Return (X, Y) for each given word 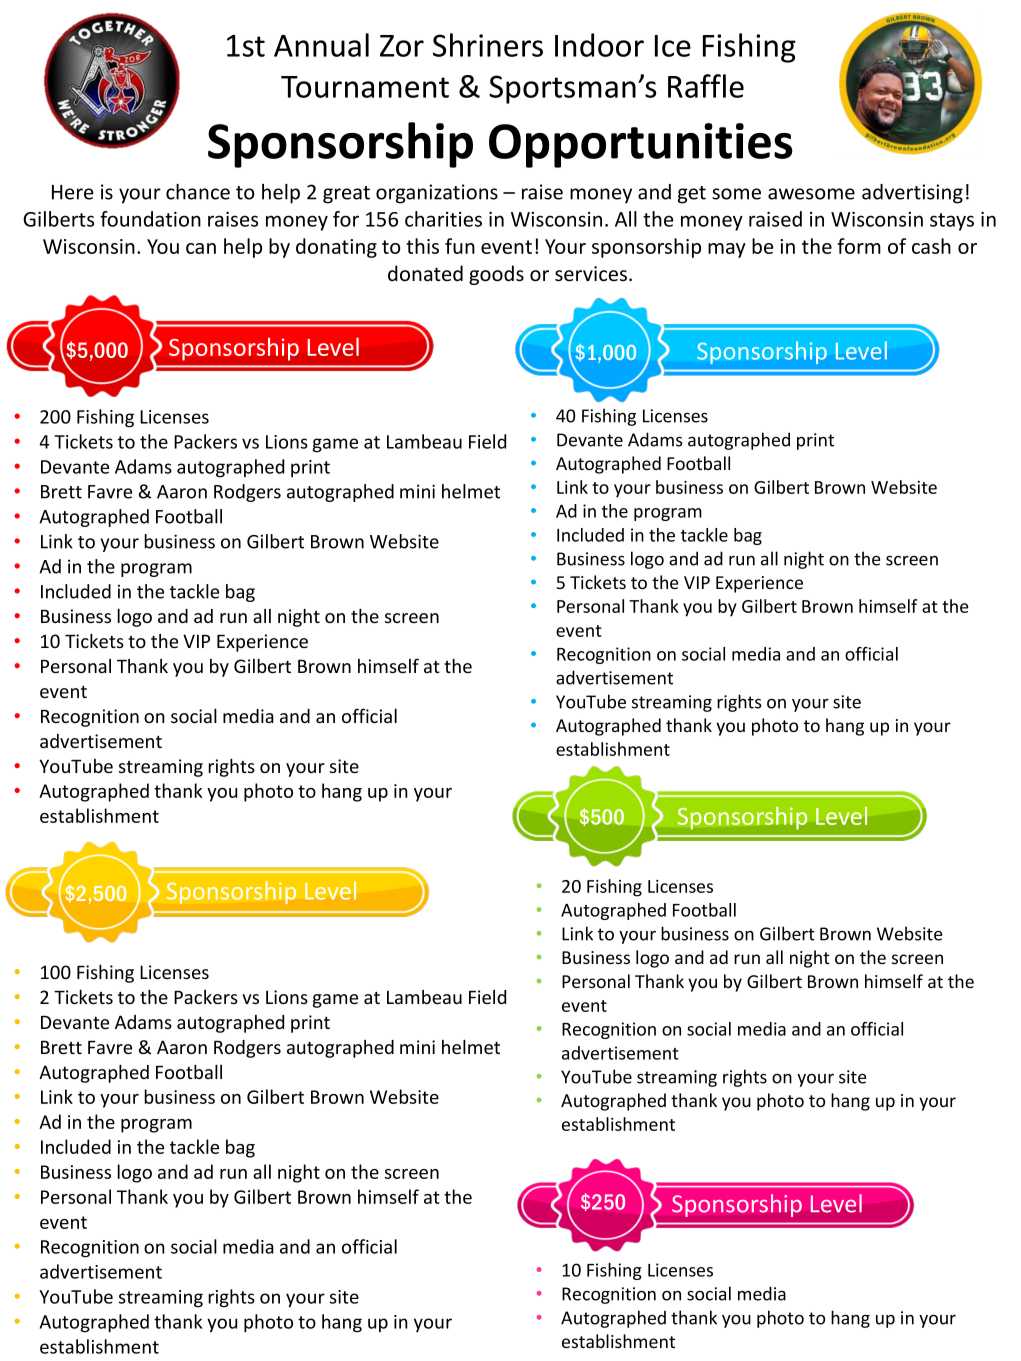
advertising (912, 194)
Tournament (365, 87)
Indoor (599, 45)
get (692, 195)
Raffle (706, 86)
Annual (321, 45)
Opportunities (641, 145)
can (201, 248)
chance (198, 192)
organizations (437, 194)
